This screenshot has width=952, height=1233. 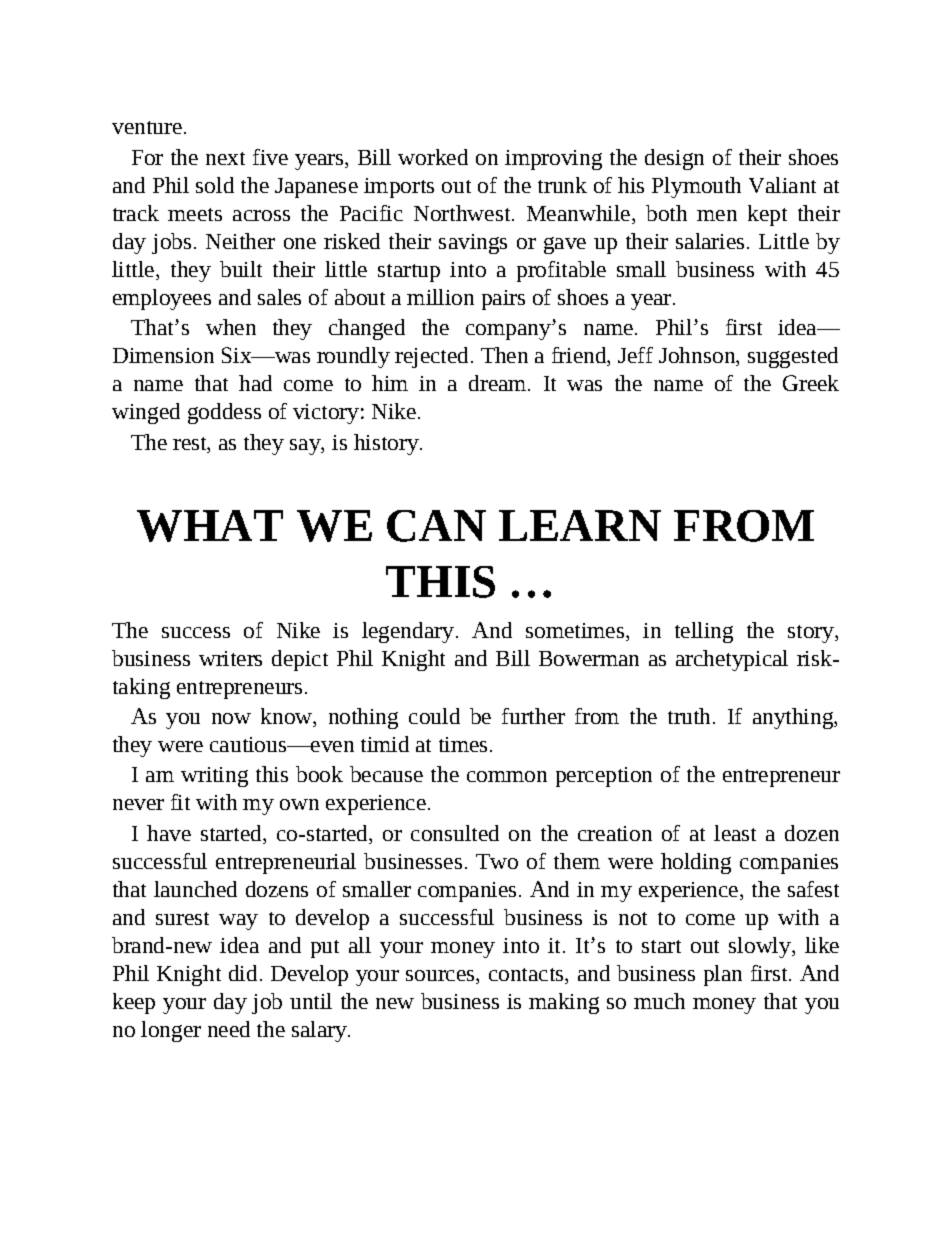 I want to click on writing, so click(x=214, y=777).
